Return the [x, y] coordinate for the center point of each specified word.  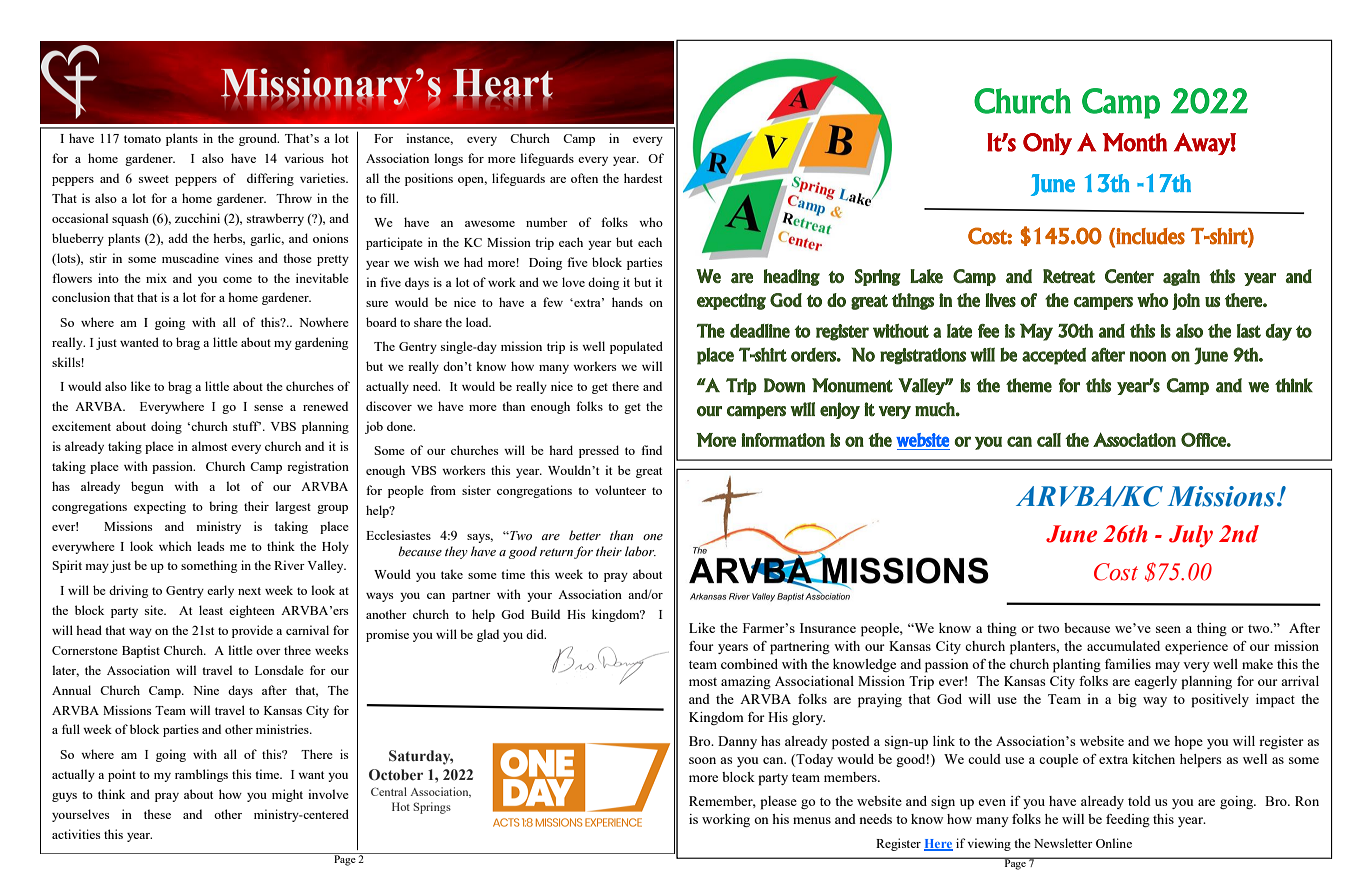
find [651, 450]
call [1049, 440]
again [1181, 277]
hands [627, 302]
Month [1134, 142]
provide [252, 631]
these [157, 814]
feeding [1128, 820]
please [778, 803]
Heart [503, 84]
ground [259, 139]
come [237, 280]
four [701, 646]
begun [147, 487]
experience [1196, 648]
